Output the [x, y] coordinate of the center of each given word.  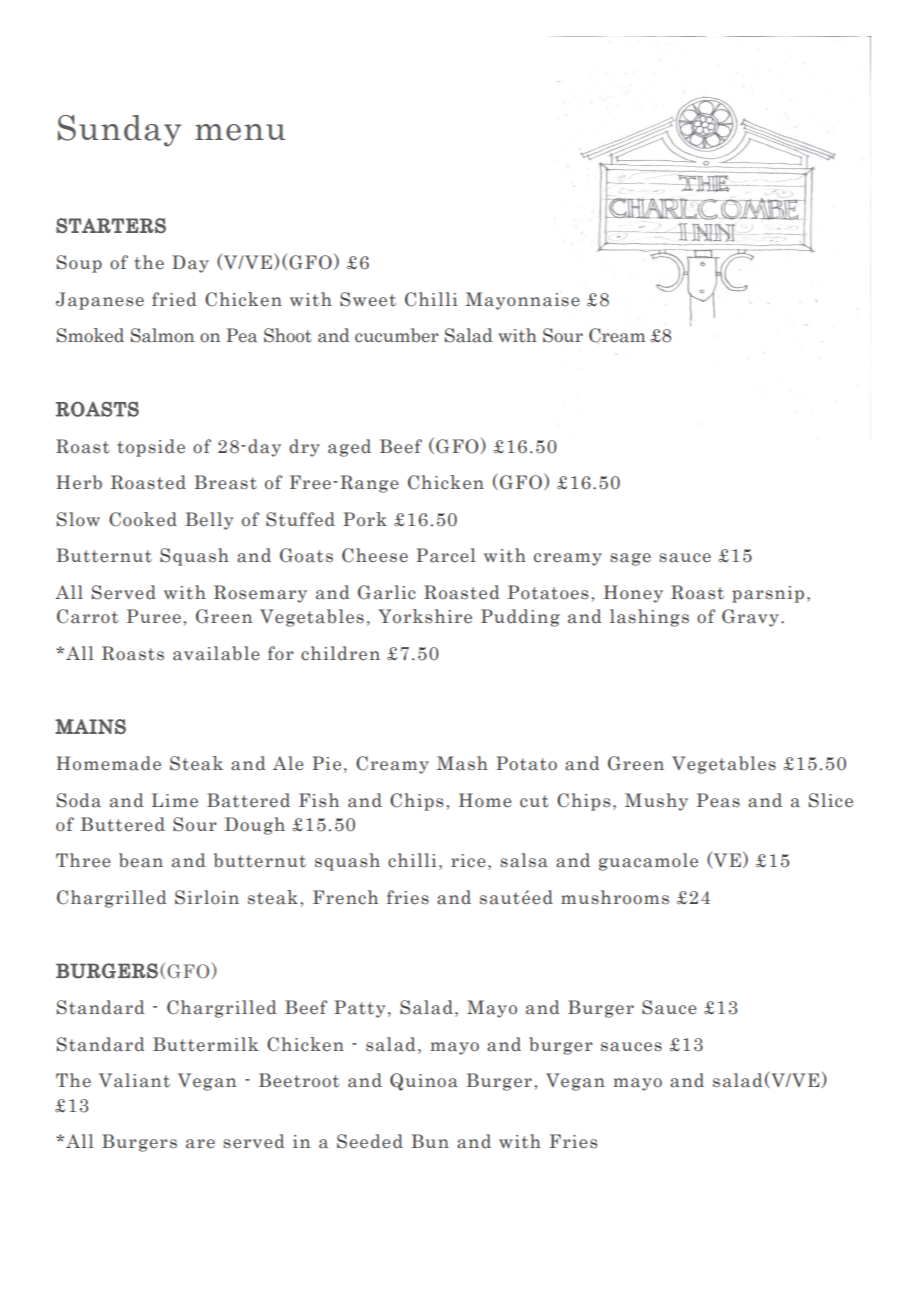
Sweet [368, 299]
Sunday [119, 131]
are [200, 1144]
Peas [718, 800]
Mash [462, 763]
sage [630, 559]
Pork [365, 519]
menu [240, 132]
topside [151, 448]
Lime [174, 800]
